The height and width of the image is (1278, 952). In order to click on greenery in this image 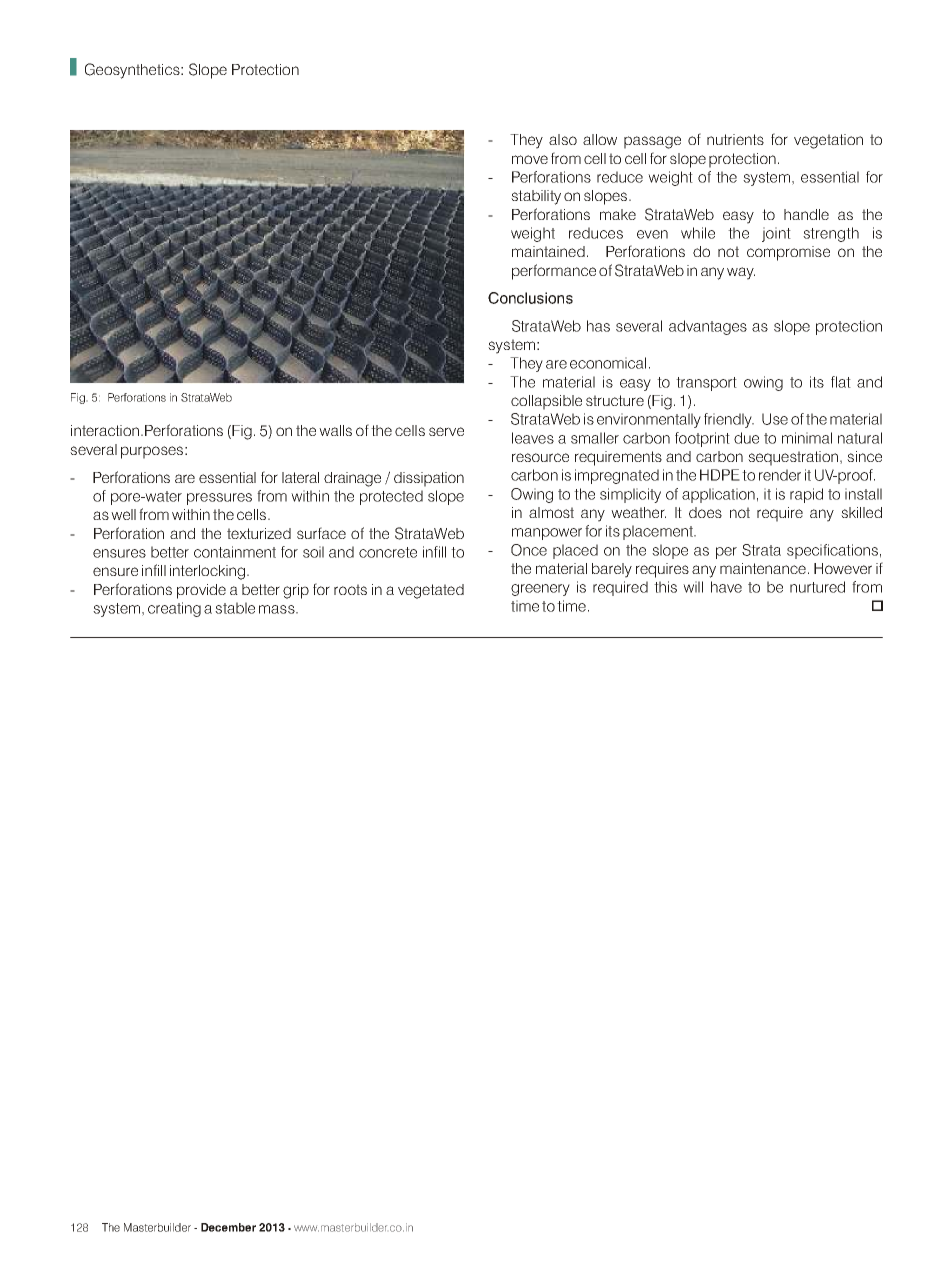, I will do `click(540, 590)`.
